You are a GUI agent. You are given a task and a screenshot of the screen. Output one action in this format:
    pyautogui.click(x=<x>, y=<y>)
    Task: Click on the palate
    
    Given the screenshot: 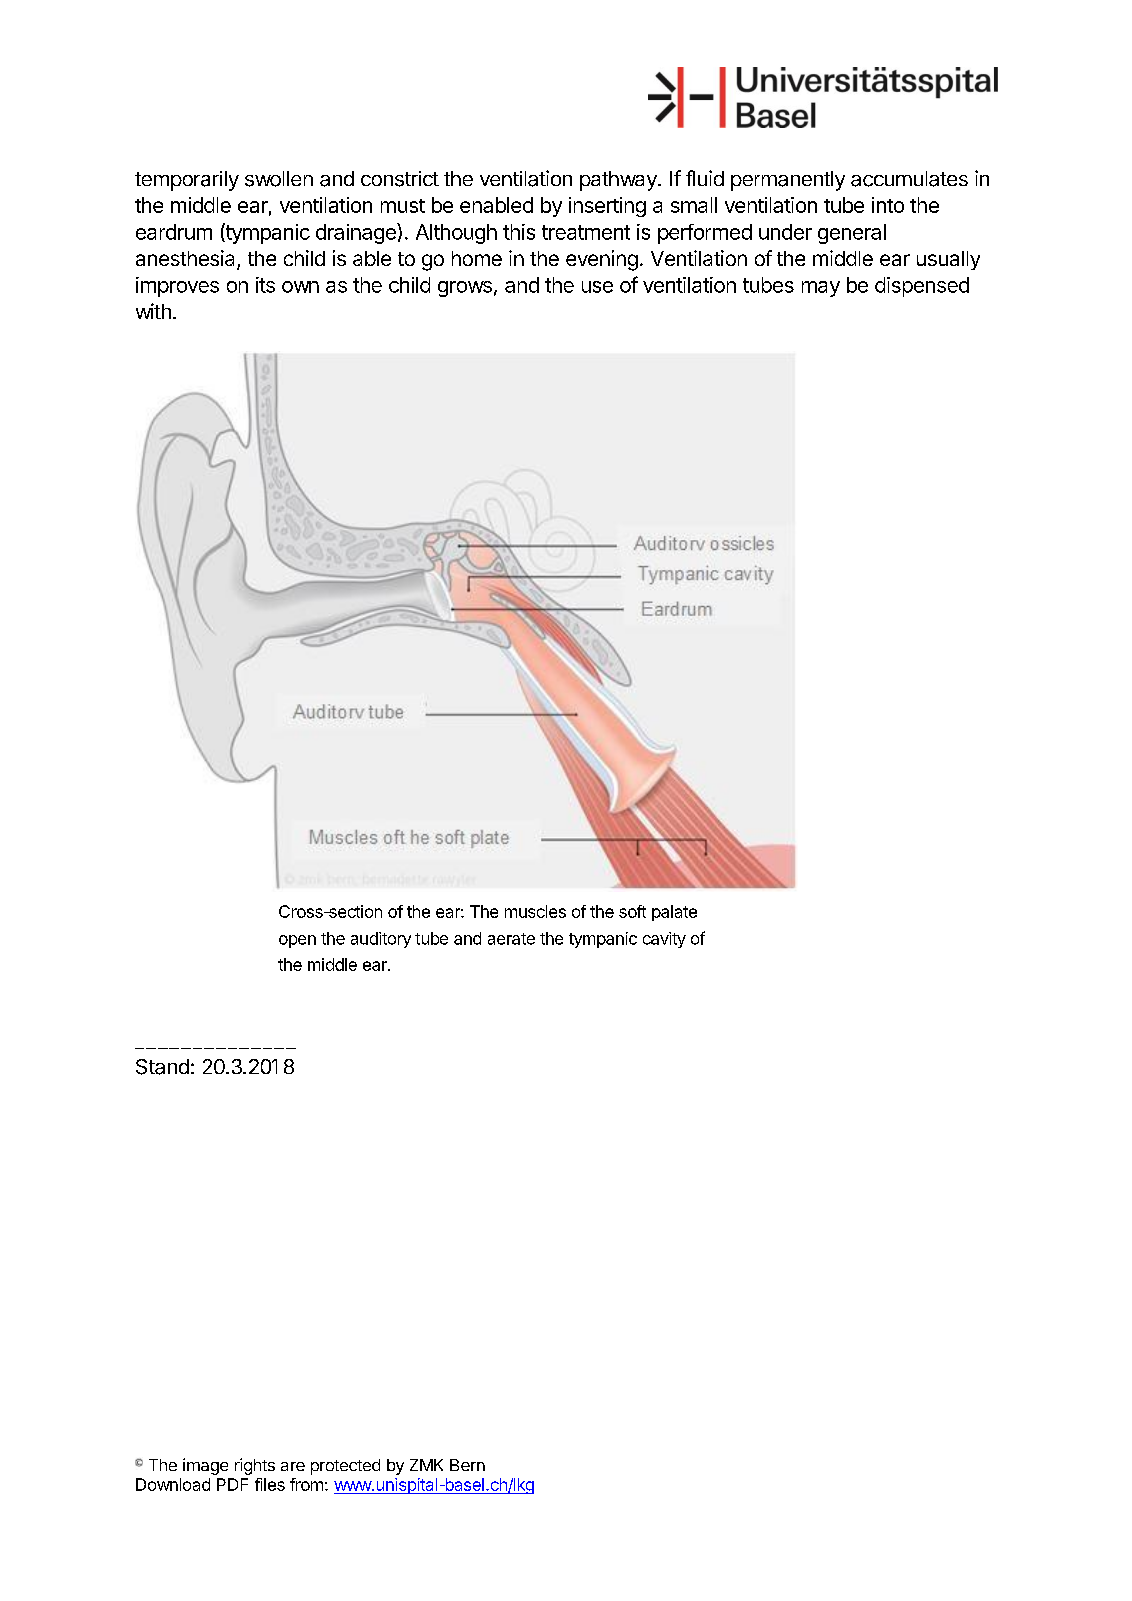 What is the action you would take?
    pyautogui.click(x=674, y=913)
